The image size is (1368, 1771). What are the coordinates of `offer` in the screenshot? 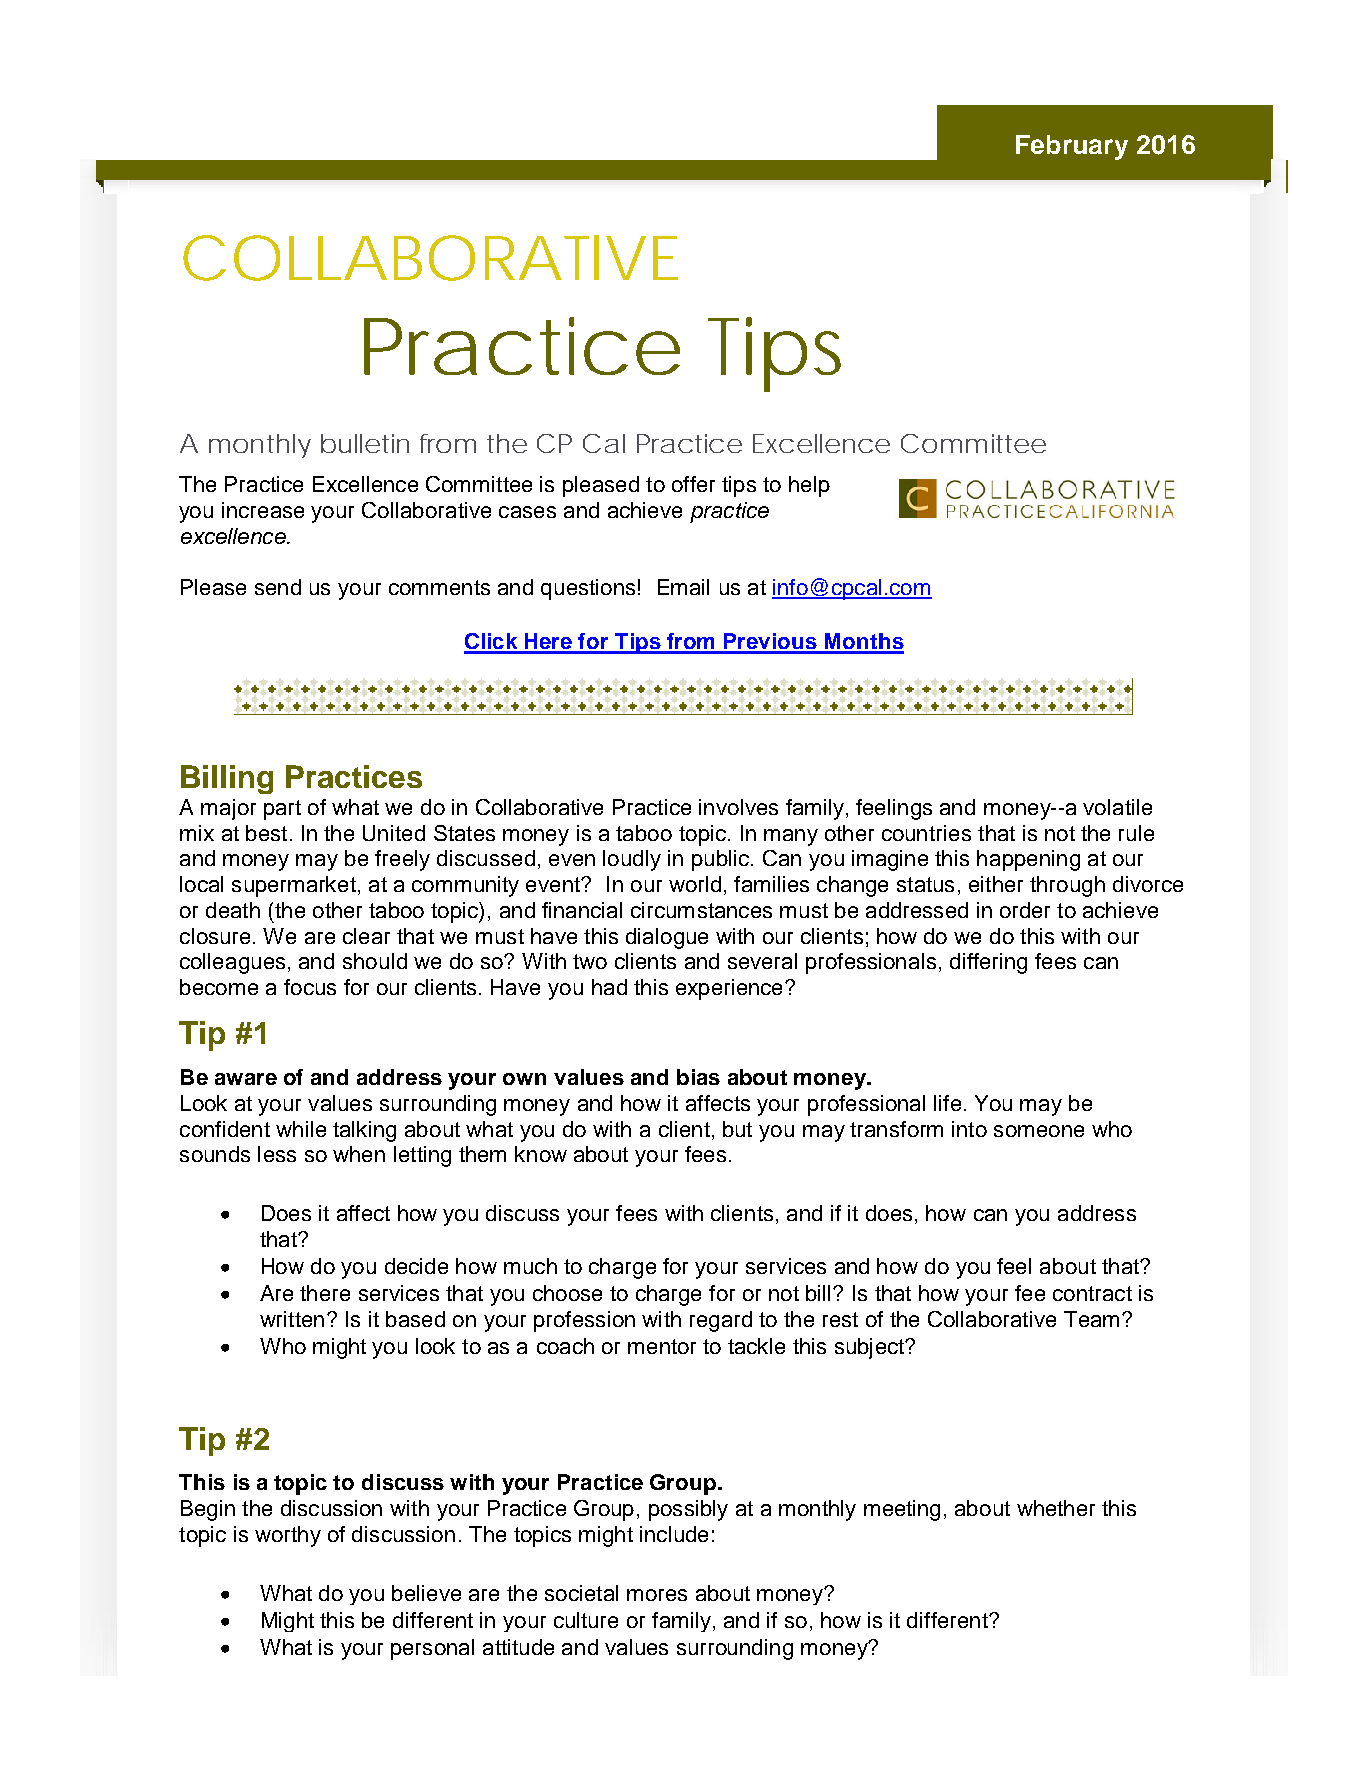 It's located at (693, 484).
